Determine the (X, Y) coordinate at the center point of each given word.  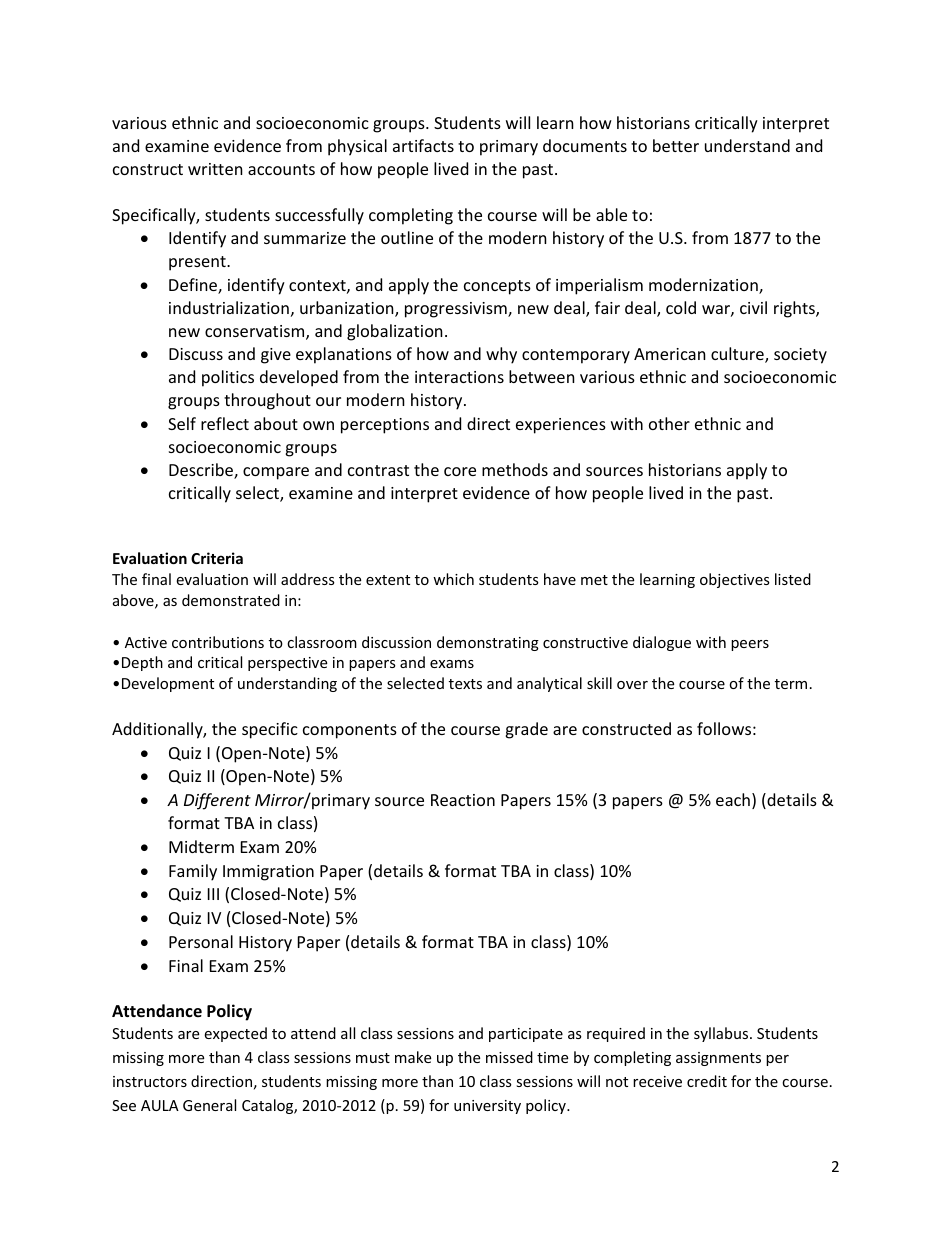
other (669, 423)
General (209, 1105)
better (676, 145)
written (215, 169)
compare (276, 473)
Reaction (463, 800)
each (733, 799)
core (460, 471)
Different (217, 801)
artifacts (423, 145)
